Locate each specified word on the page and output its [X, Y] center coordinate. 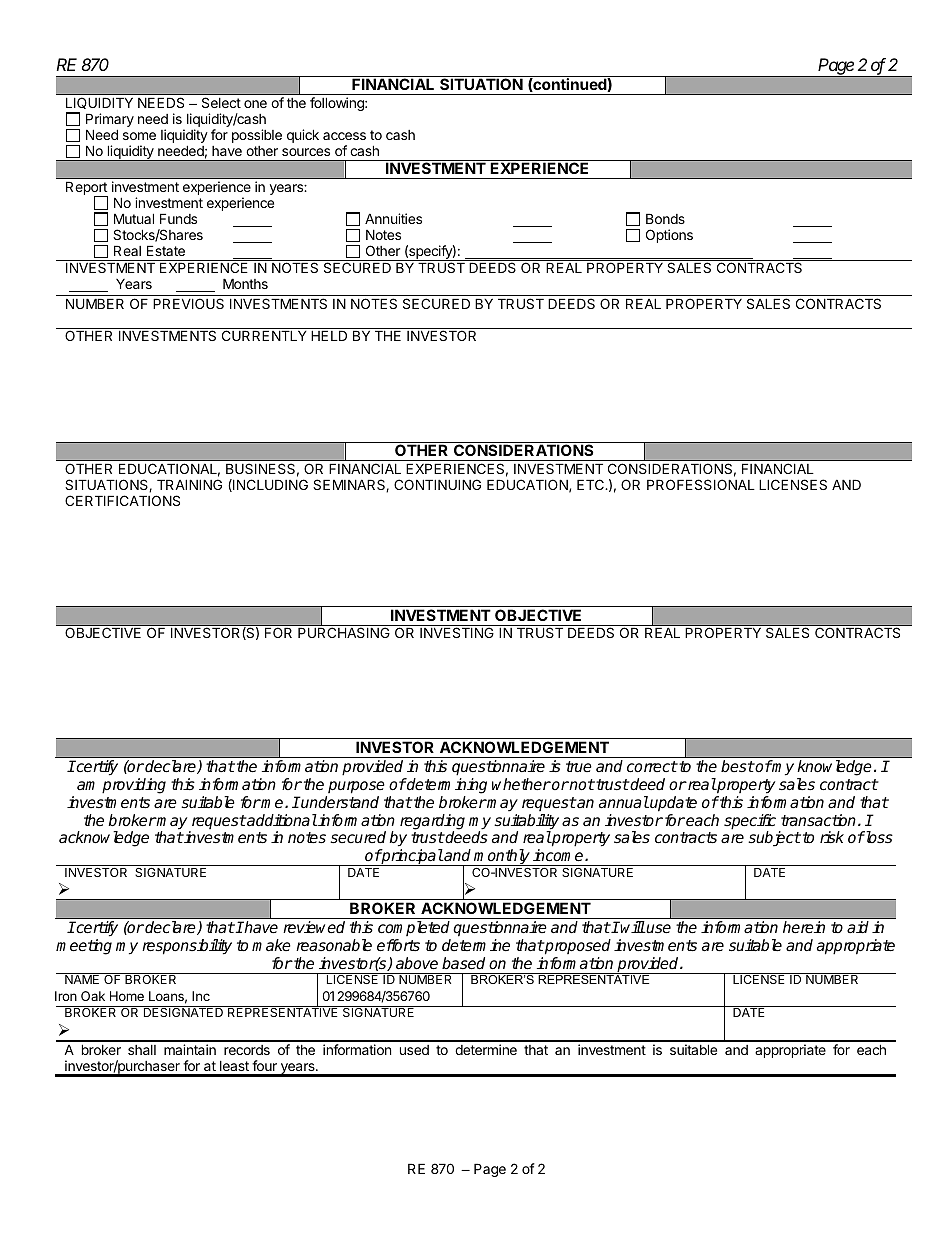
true [579, 766]
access [344, 136]
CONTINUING [437, 484]
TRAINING [189, 484]
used [414, 1050]
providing [134, 786]
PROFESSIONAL [701, 484]
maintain [190, 1049]
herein [804, 927]
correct [652, 767]
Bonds [665, 218]
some [139, 136]
